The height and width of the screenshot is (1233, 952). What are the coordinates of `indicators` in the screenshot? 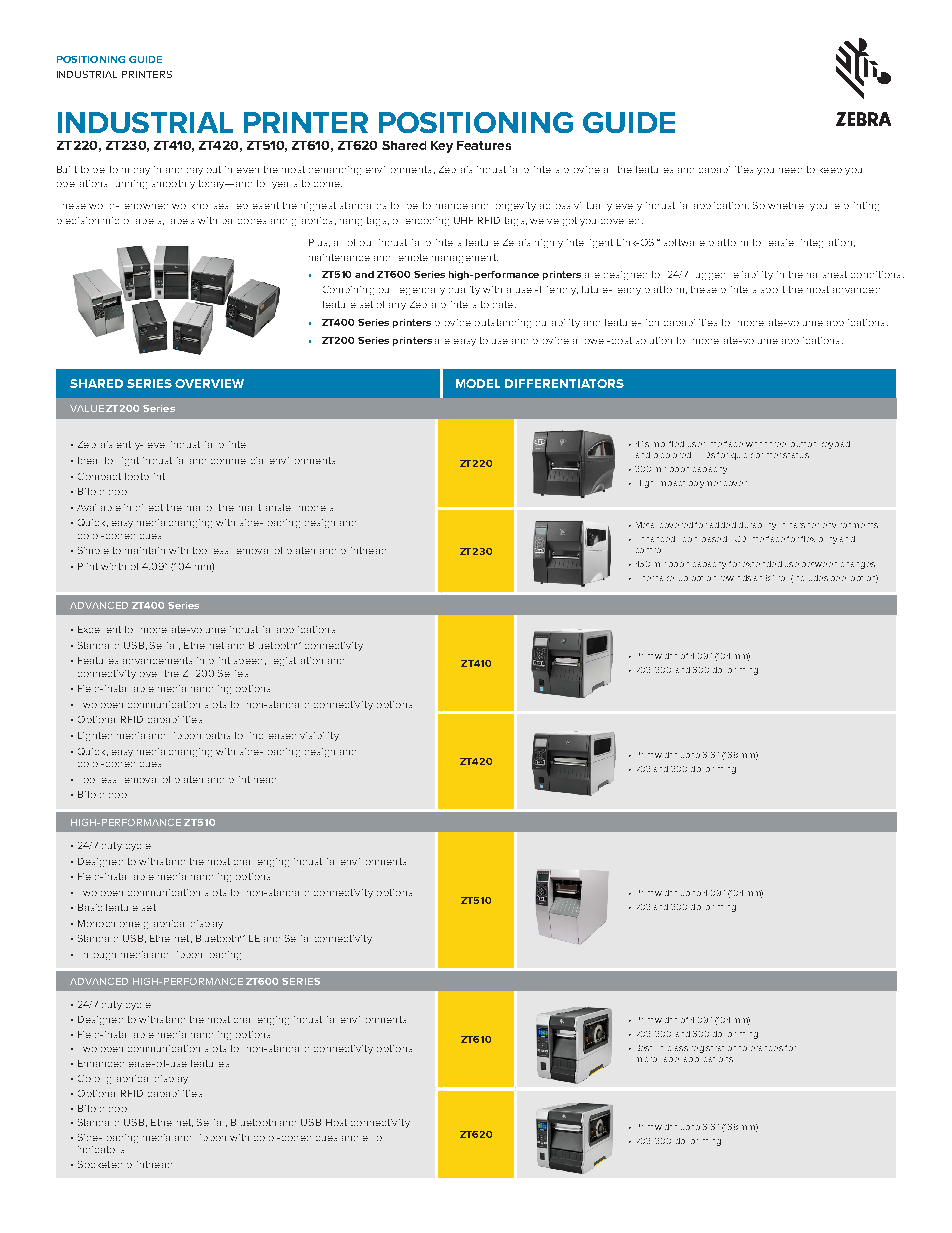 It's located at (101, 1149).
